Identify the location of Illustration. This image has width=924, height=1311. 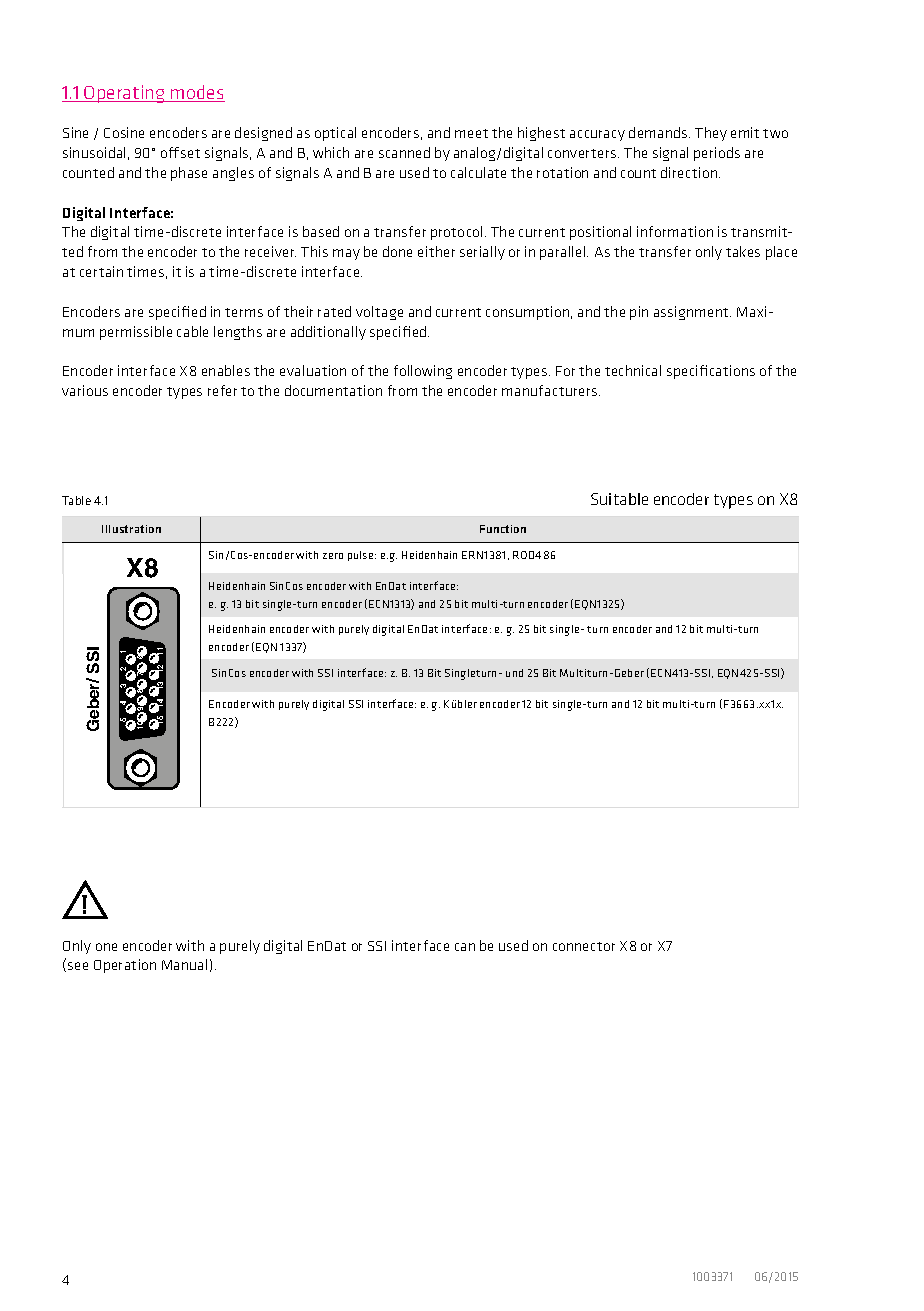
(131, 529).
